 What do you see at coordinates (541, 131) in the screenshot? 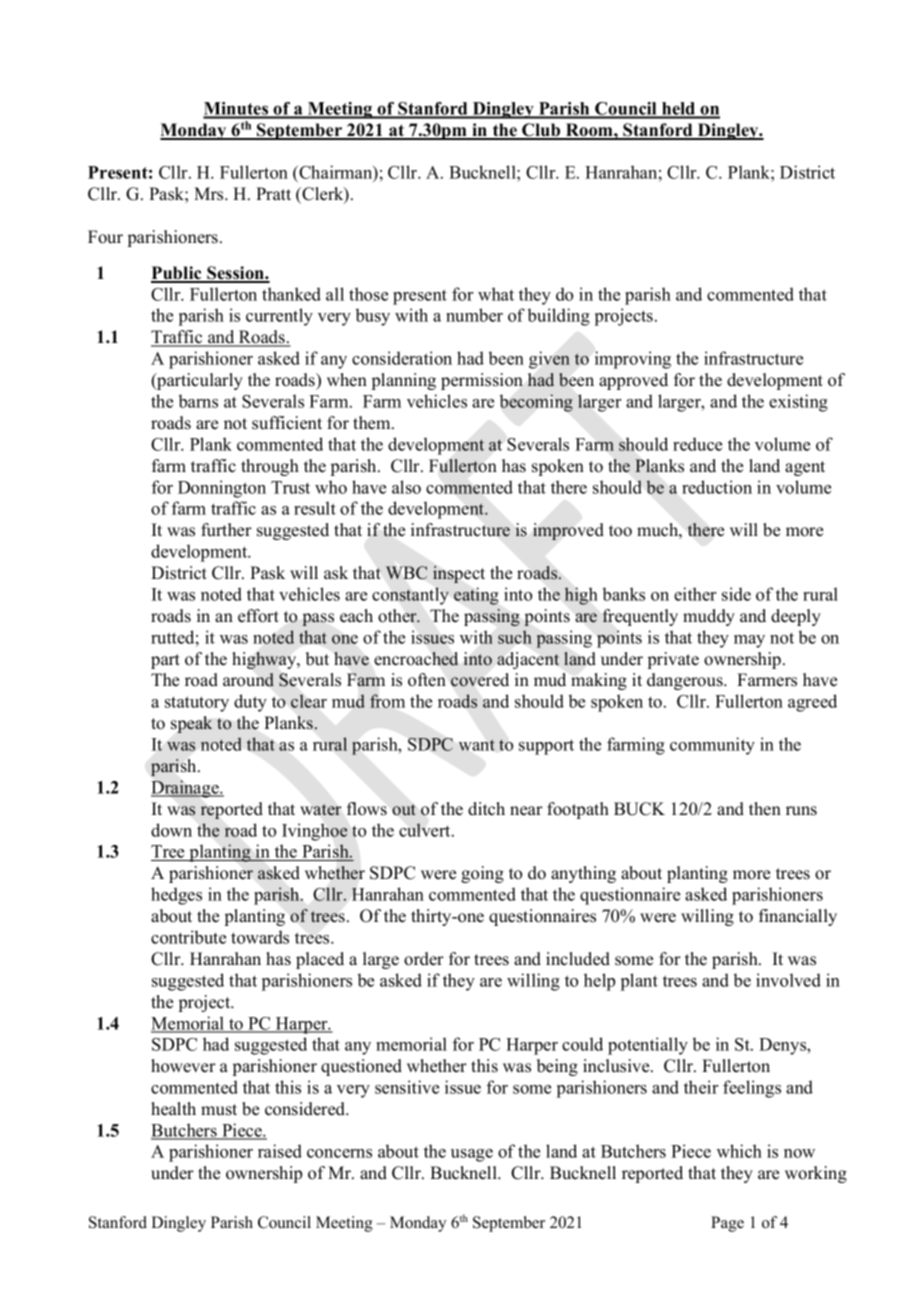
I see `Club` at bounding box center [541, 131].
